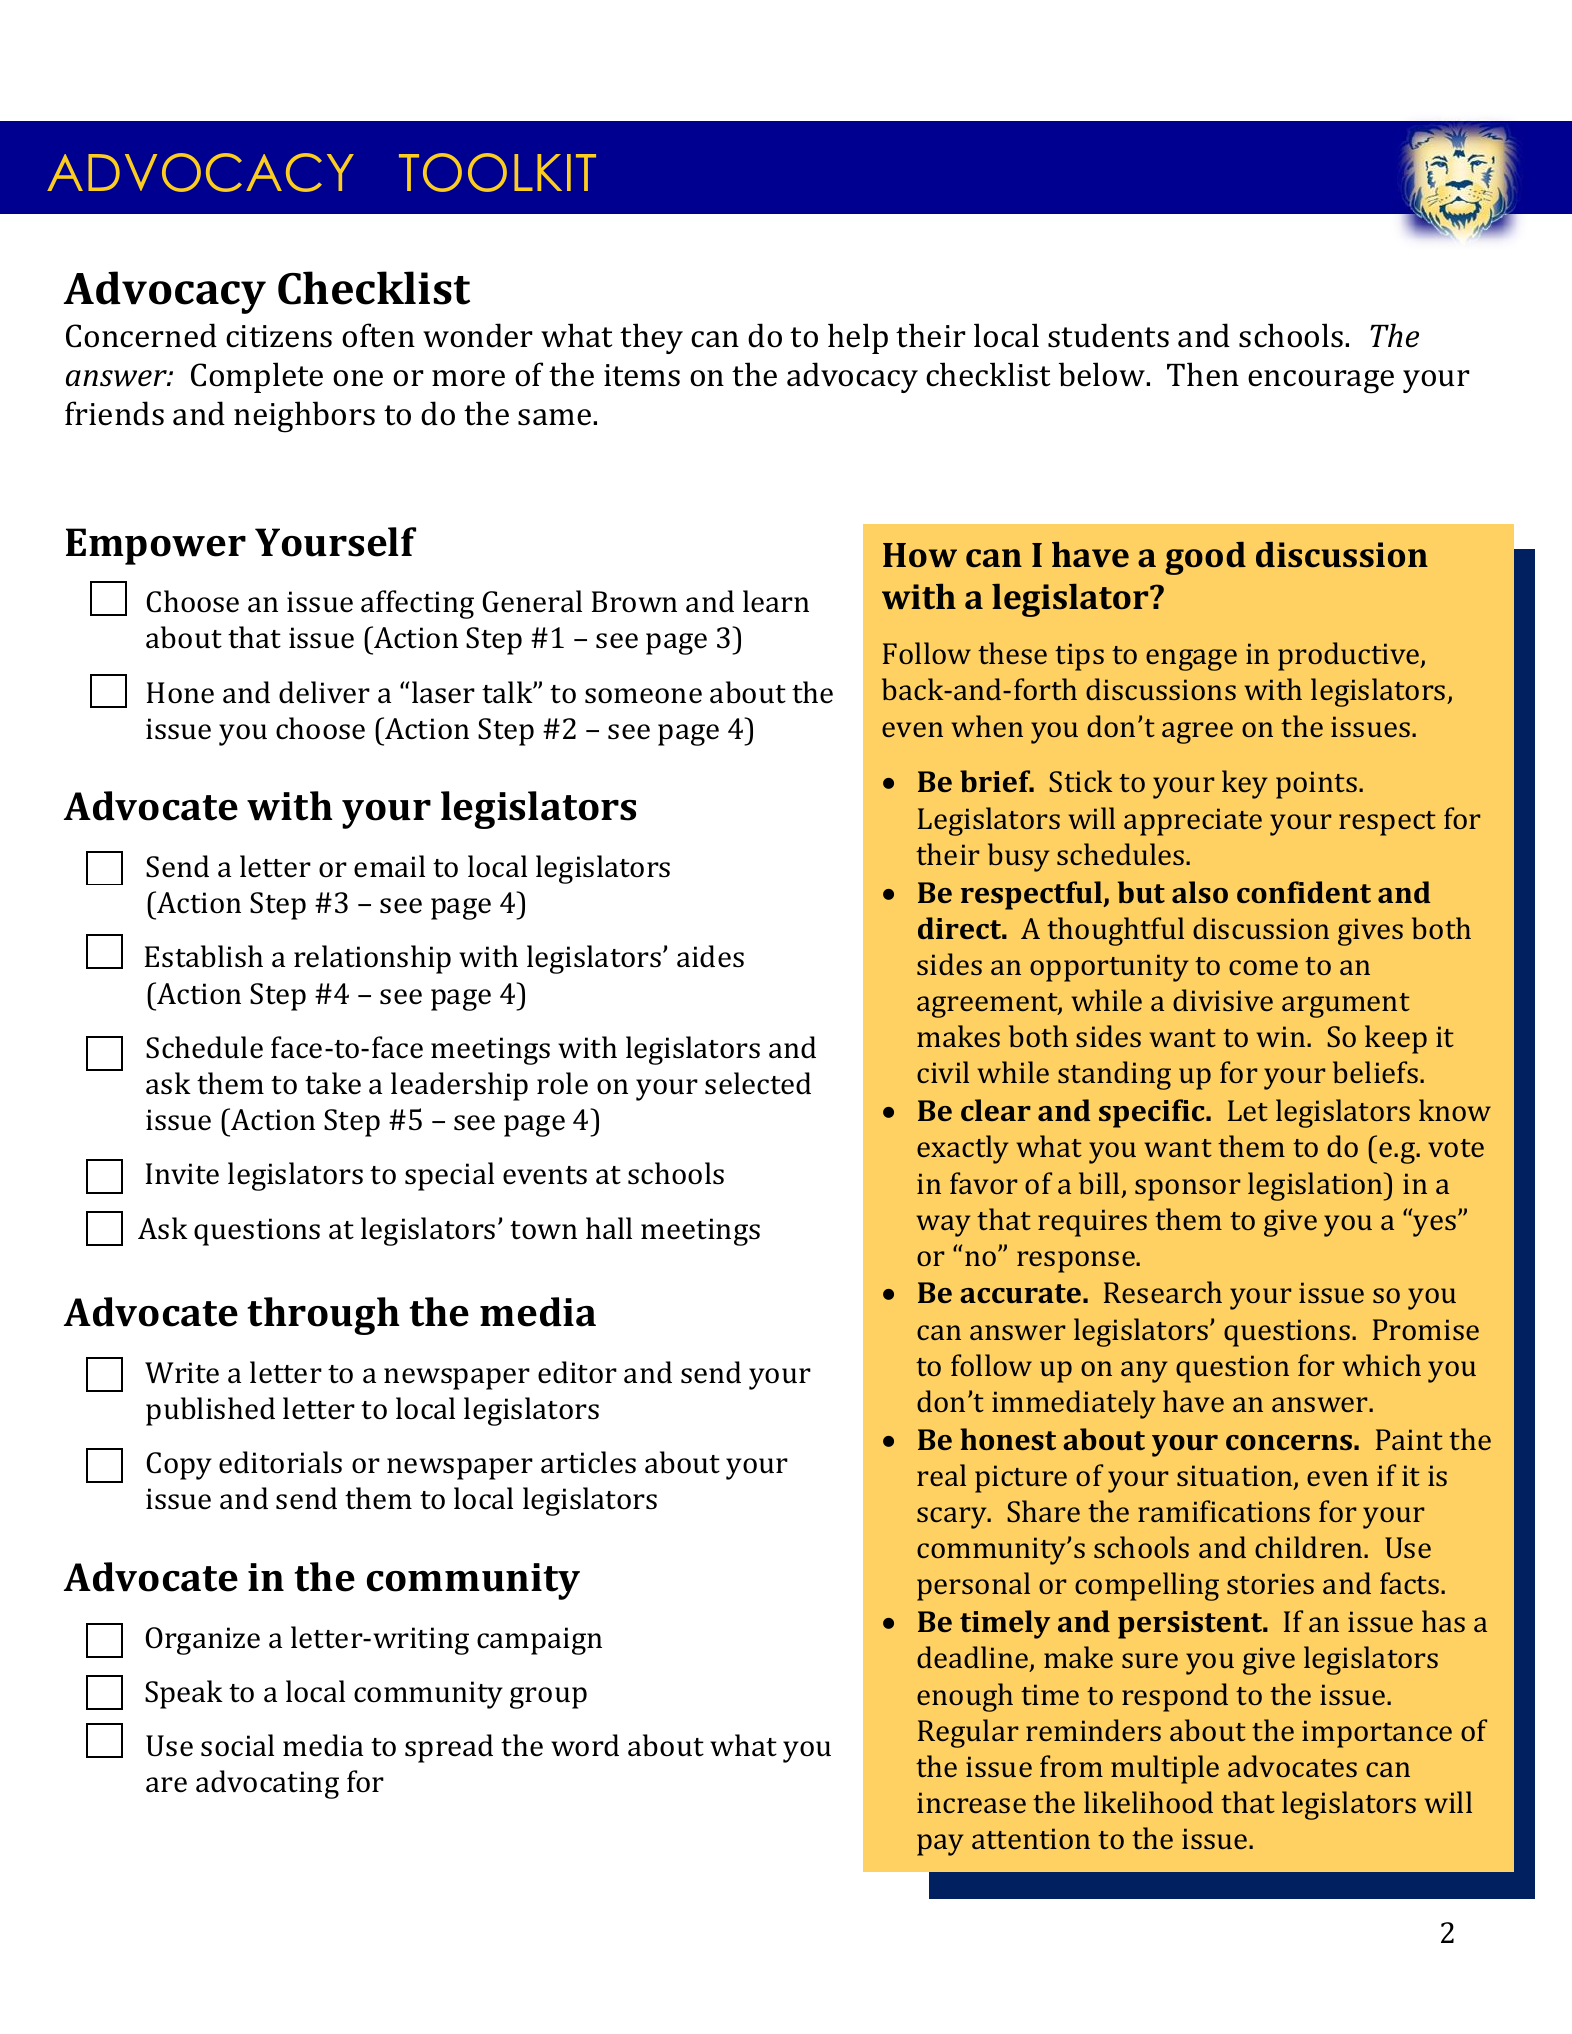 The image size is (1572, 2034). Describe the element at coordinates (1321, 382) in the document. I see `encourage` at that location.
